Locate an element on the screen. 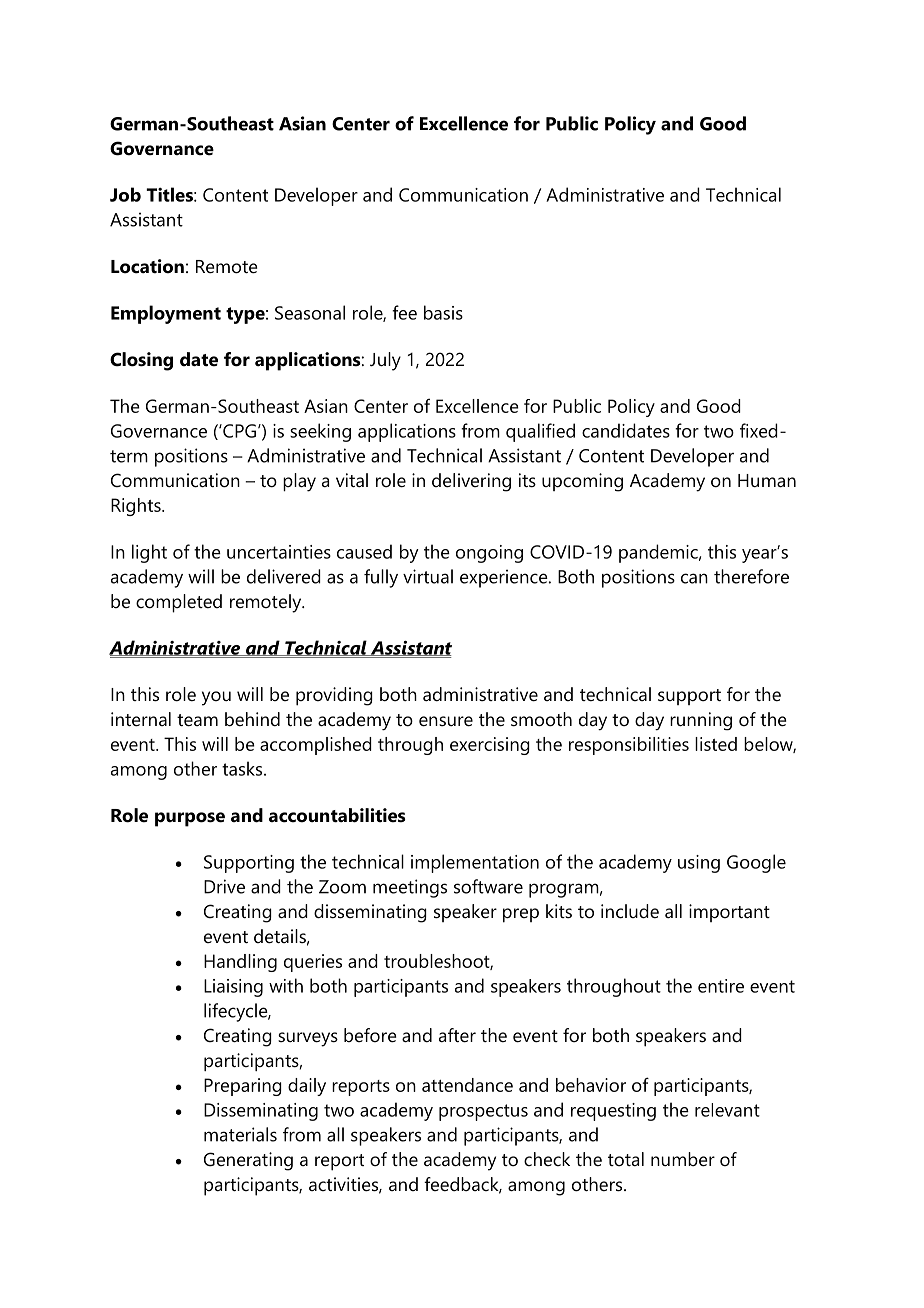 This screenshot has width=924, height=1308. implementation is located at coordinates (475, 863).
